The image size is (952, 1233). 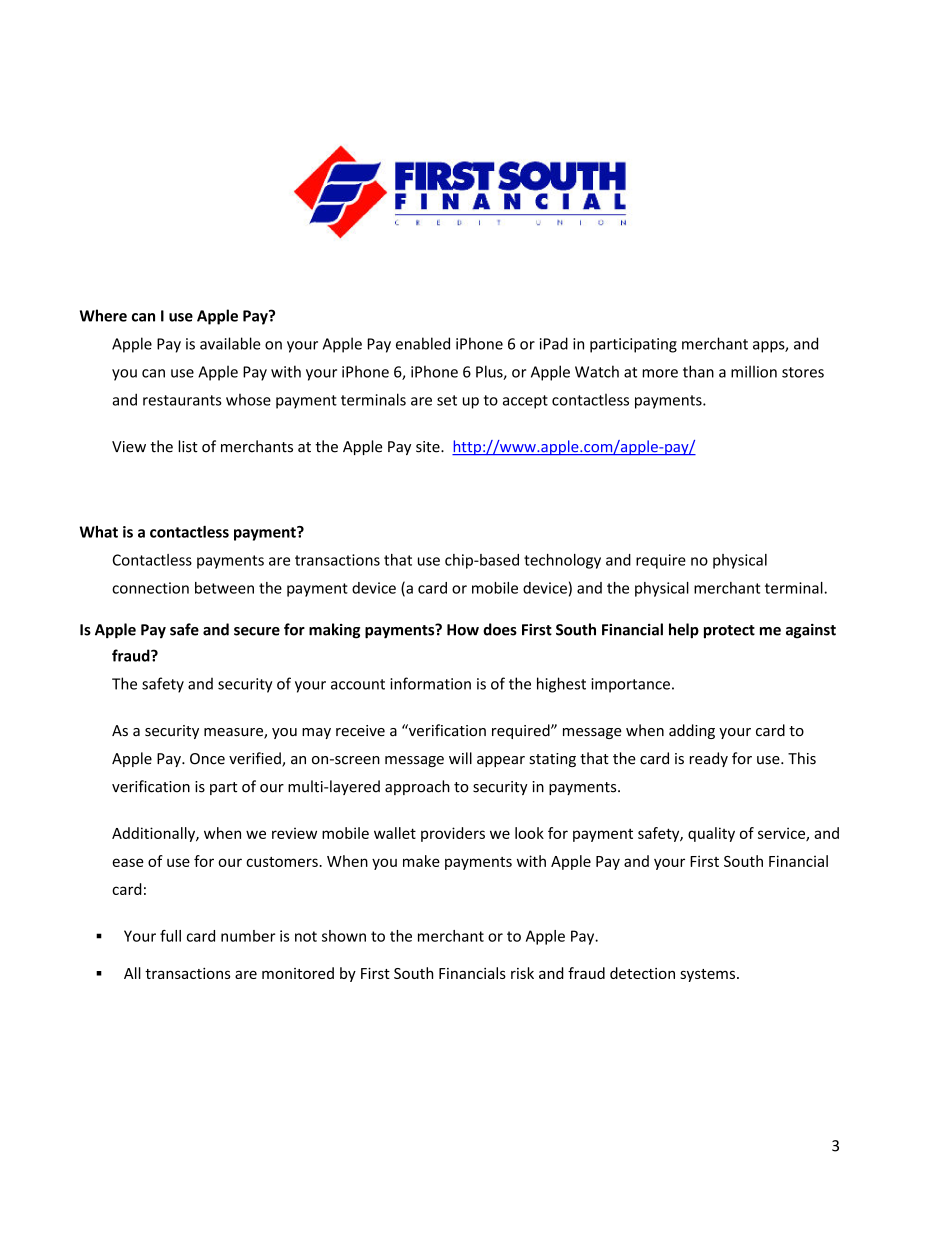 What do you see at coordinates (522, 973) in the page?
I see `risk` at bounding box center [522, 973].
